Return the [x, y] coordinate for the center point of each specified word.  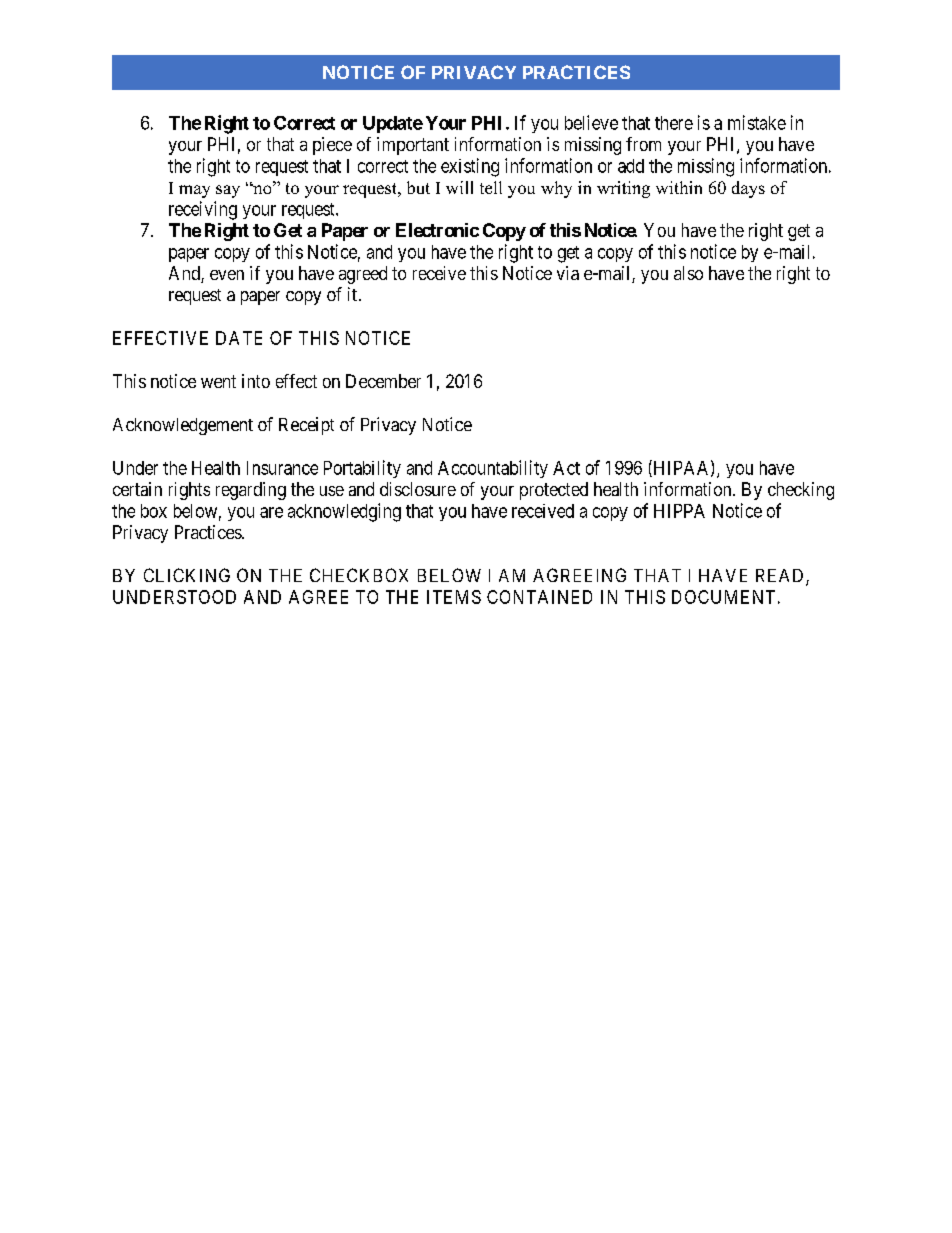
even [227, 275]
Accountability [493, 469]
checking [801, 491]
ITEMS [454, 597]
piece [332, 146]
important [413, 146]
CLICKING [187, 575]
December [383, 381]
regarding [251, 491]
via [568, 273]
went [218, 381]
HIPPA [679, 511]
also [688, 273]
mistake [757, 122]
